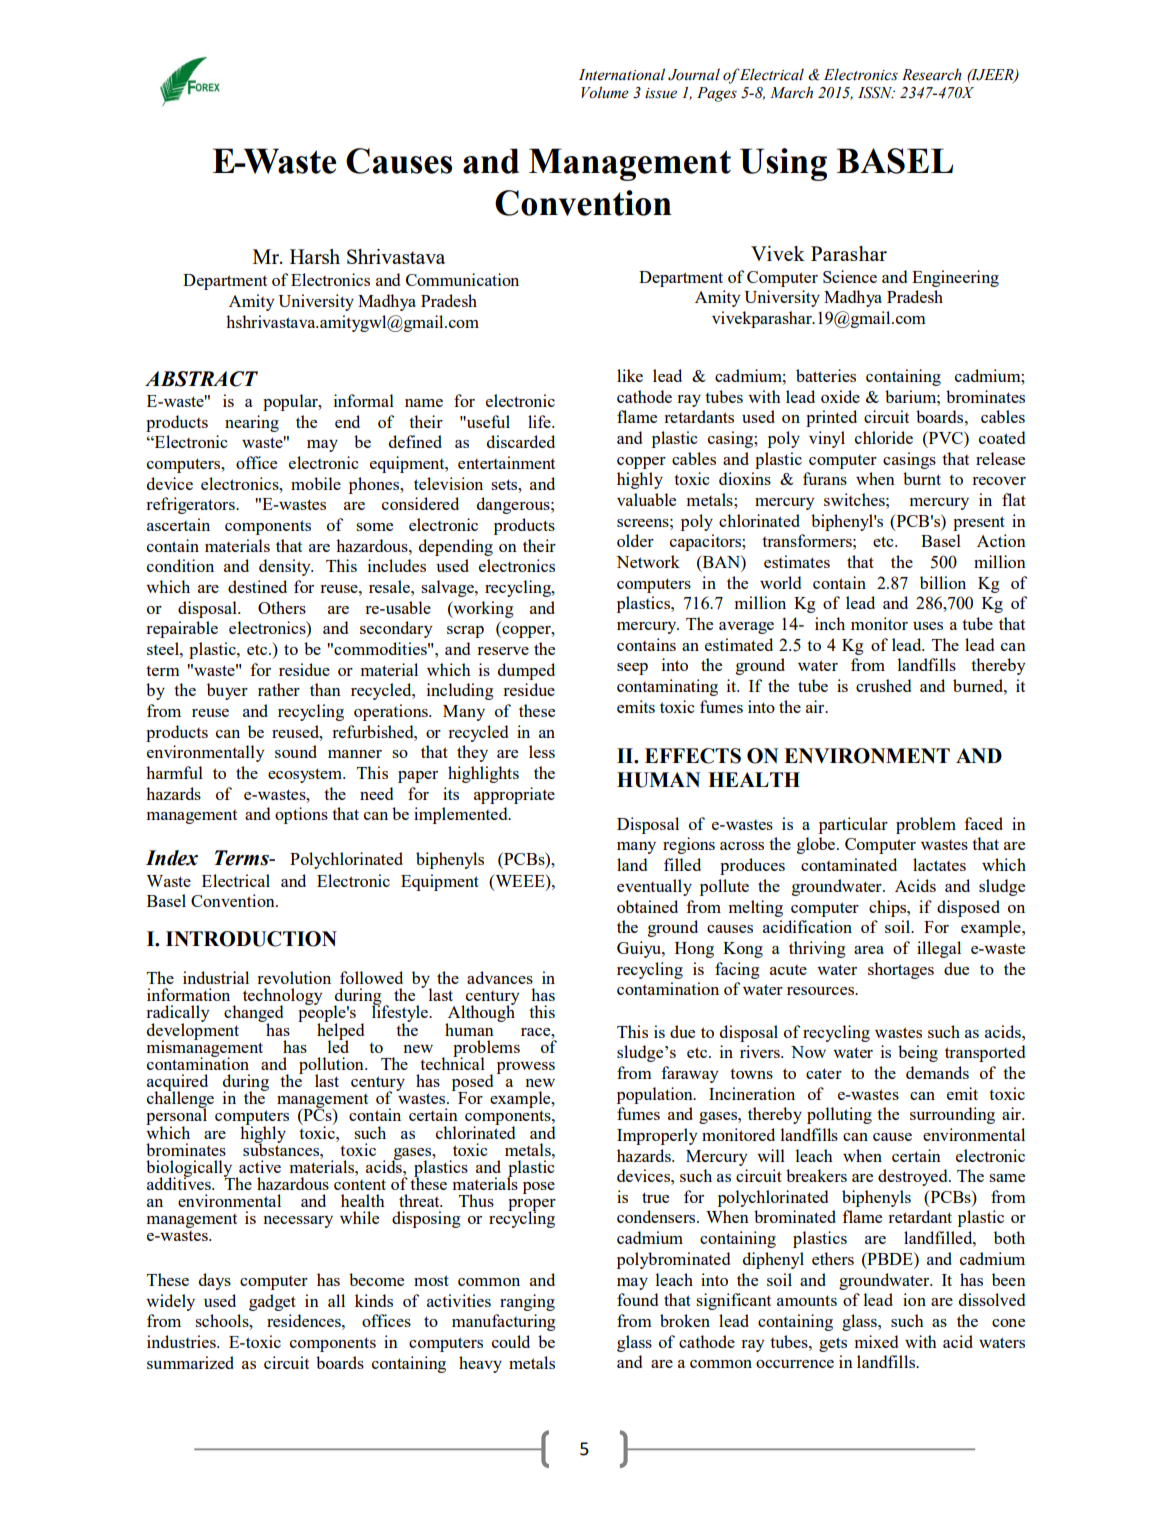  Describe the element at coordinates (637, 1299) in the screenshot. I see `found` at that location.
